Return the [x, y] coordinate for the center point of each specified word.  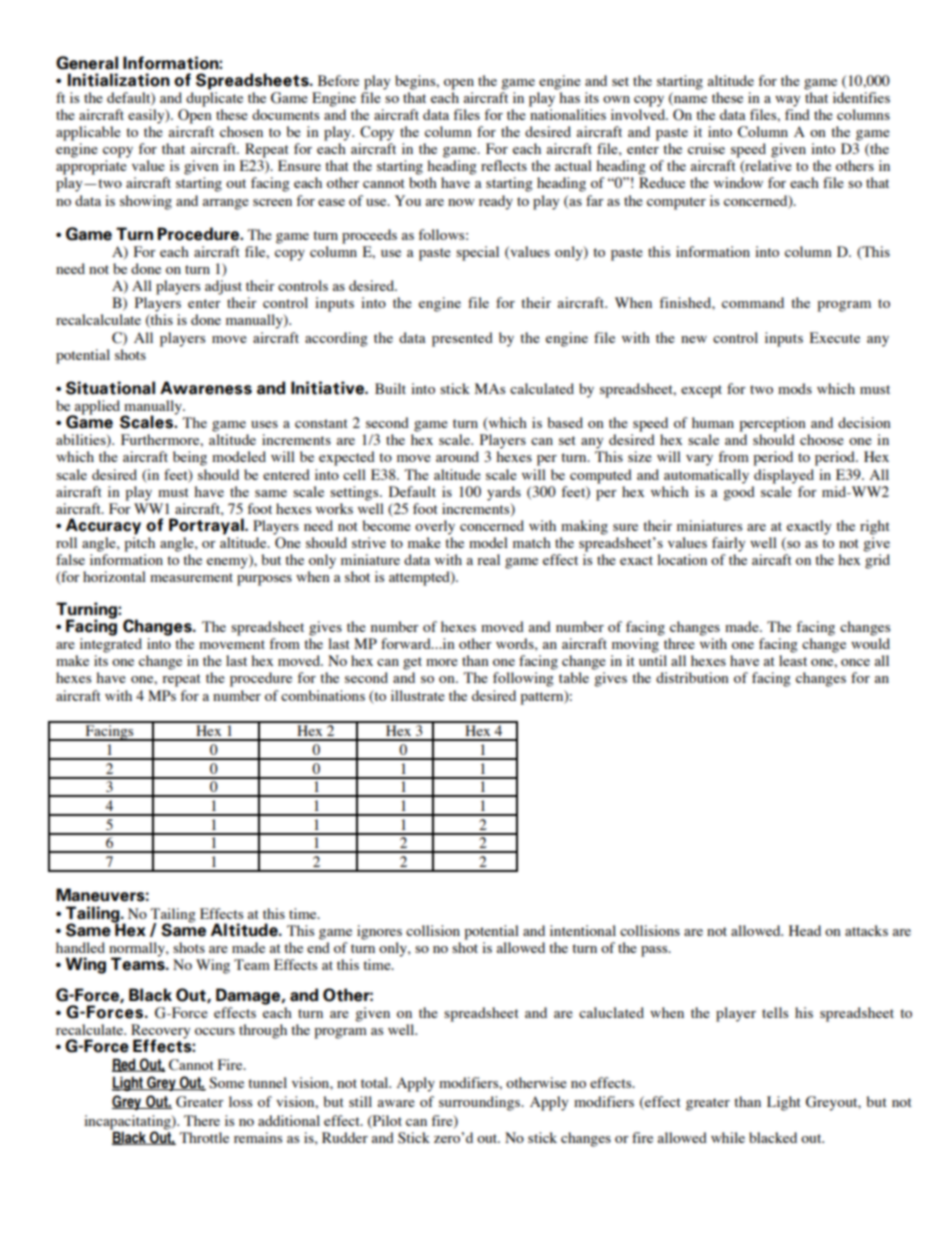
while [728, 1137]
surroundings [480, 1103]
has [569, 97]
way [787, 101]
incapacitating [128, 1122]
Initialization [119, 80]
